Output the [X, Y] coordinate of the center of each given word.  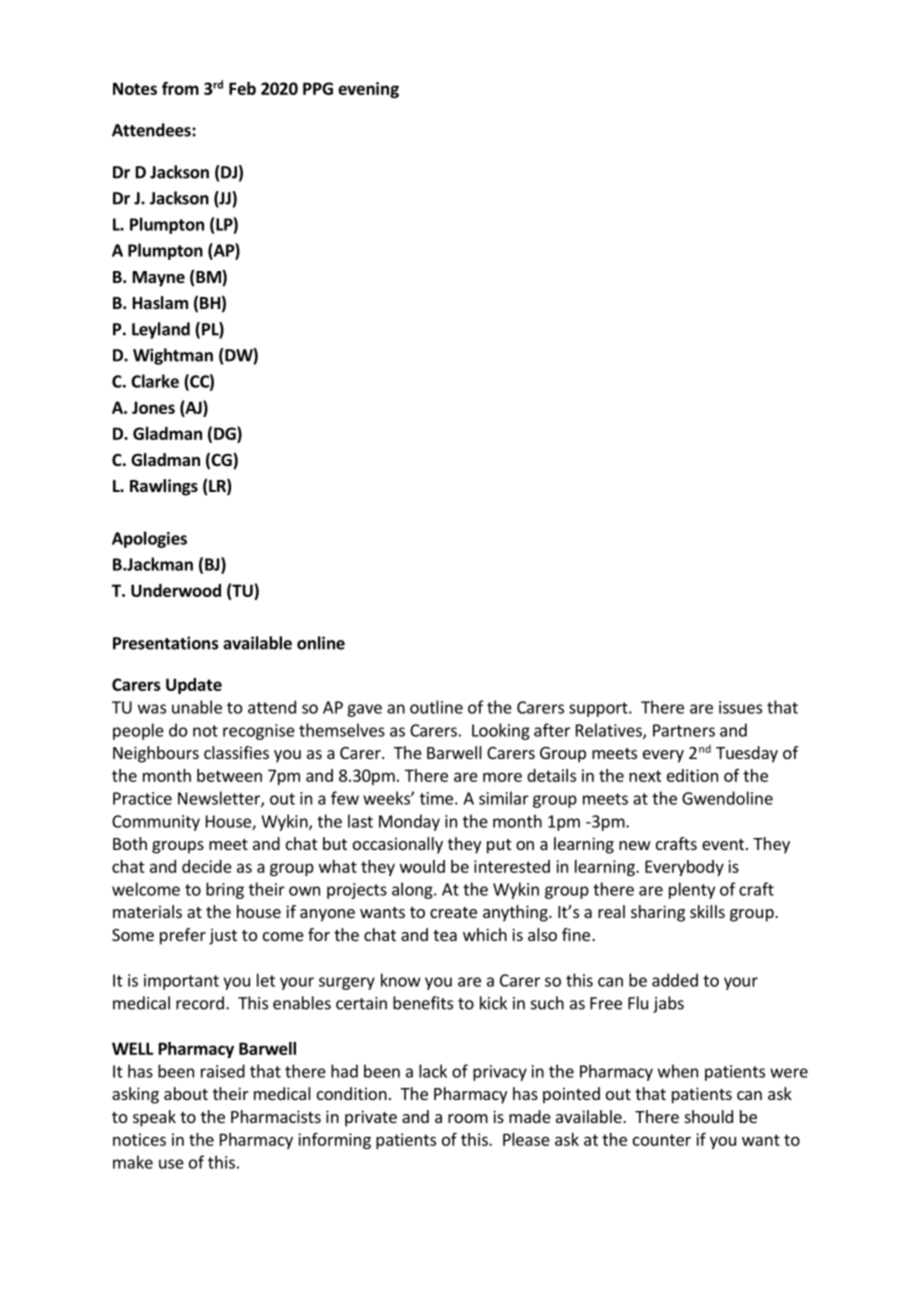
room [468, 1118]
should [709, 1116]
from [180, 88]
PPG [318, 88]
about [186, 1093]
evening [368, 90]
